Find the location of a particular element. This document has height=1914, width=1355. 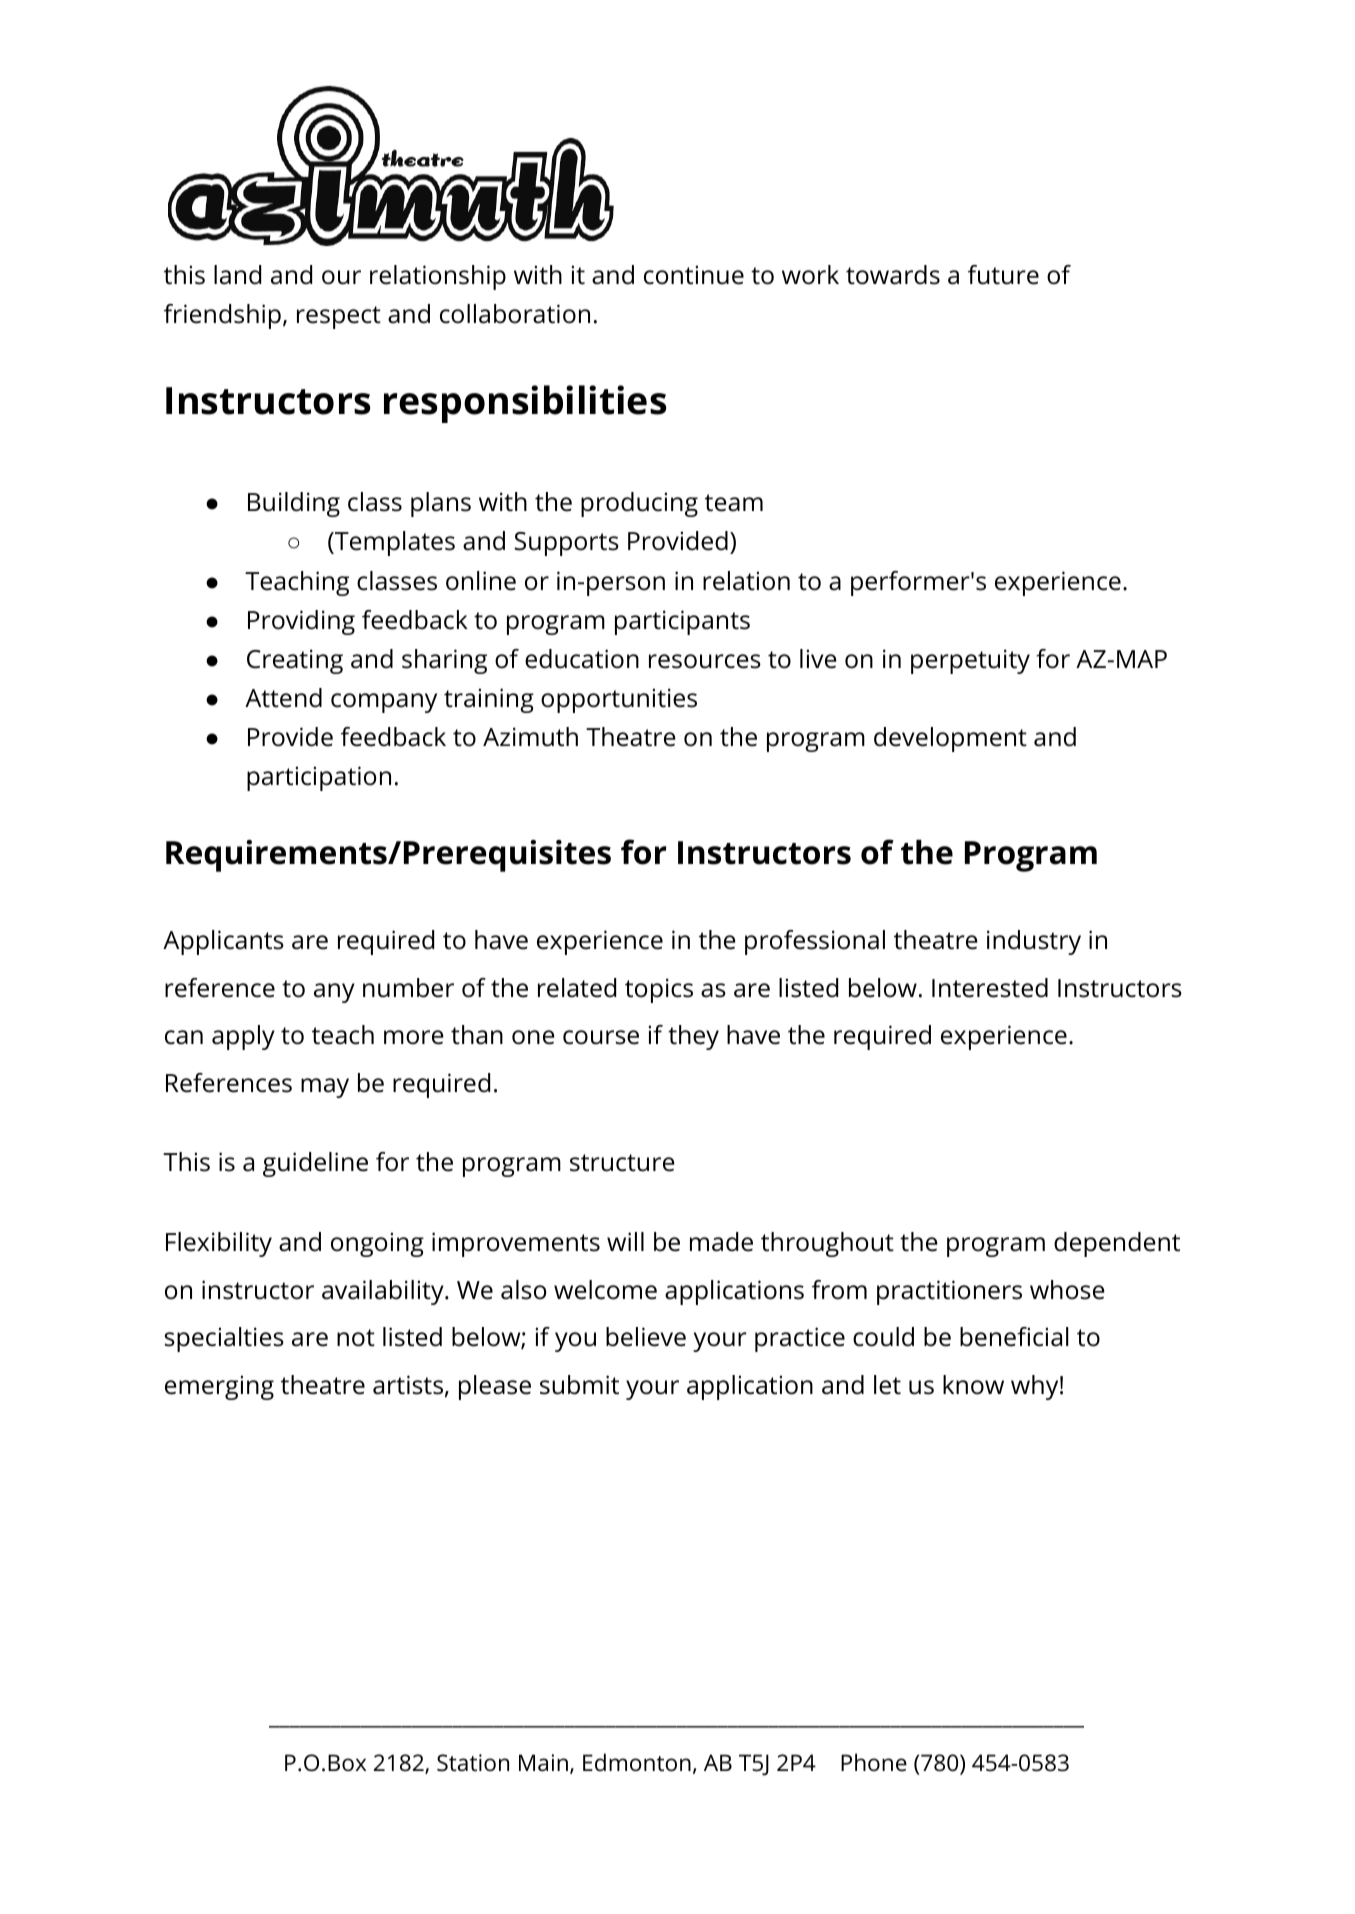

believe is located at coordinates (646, 1337).
